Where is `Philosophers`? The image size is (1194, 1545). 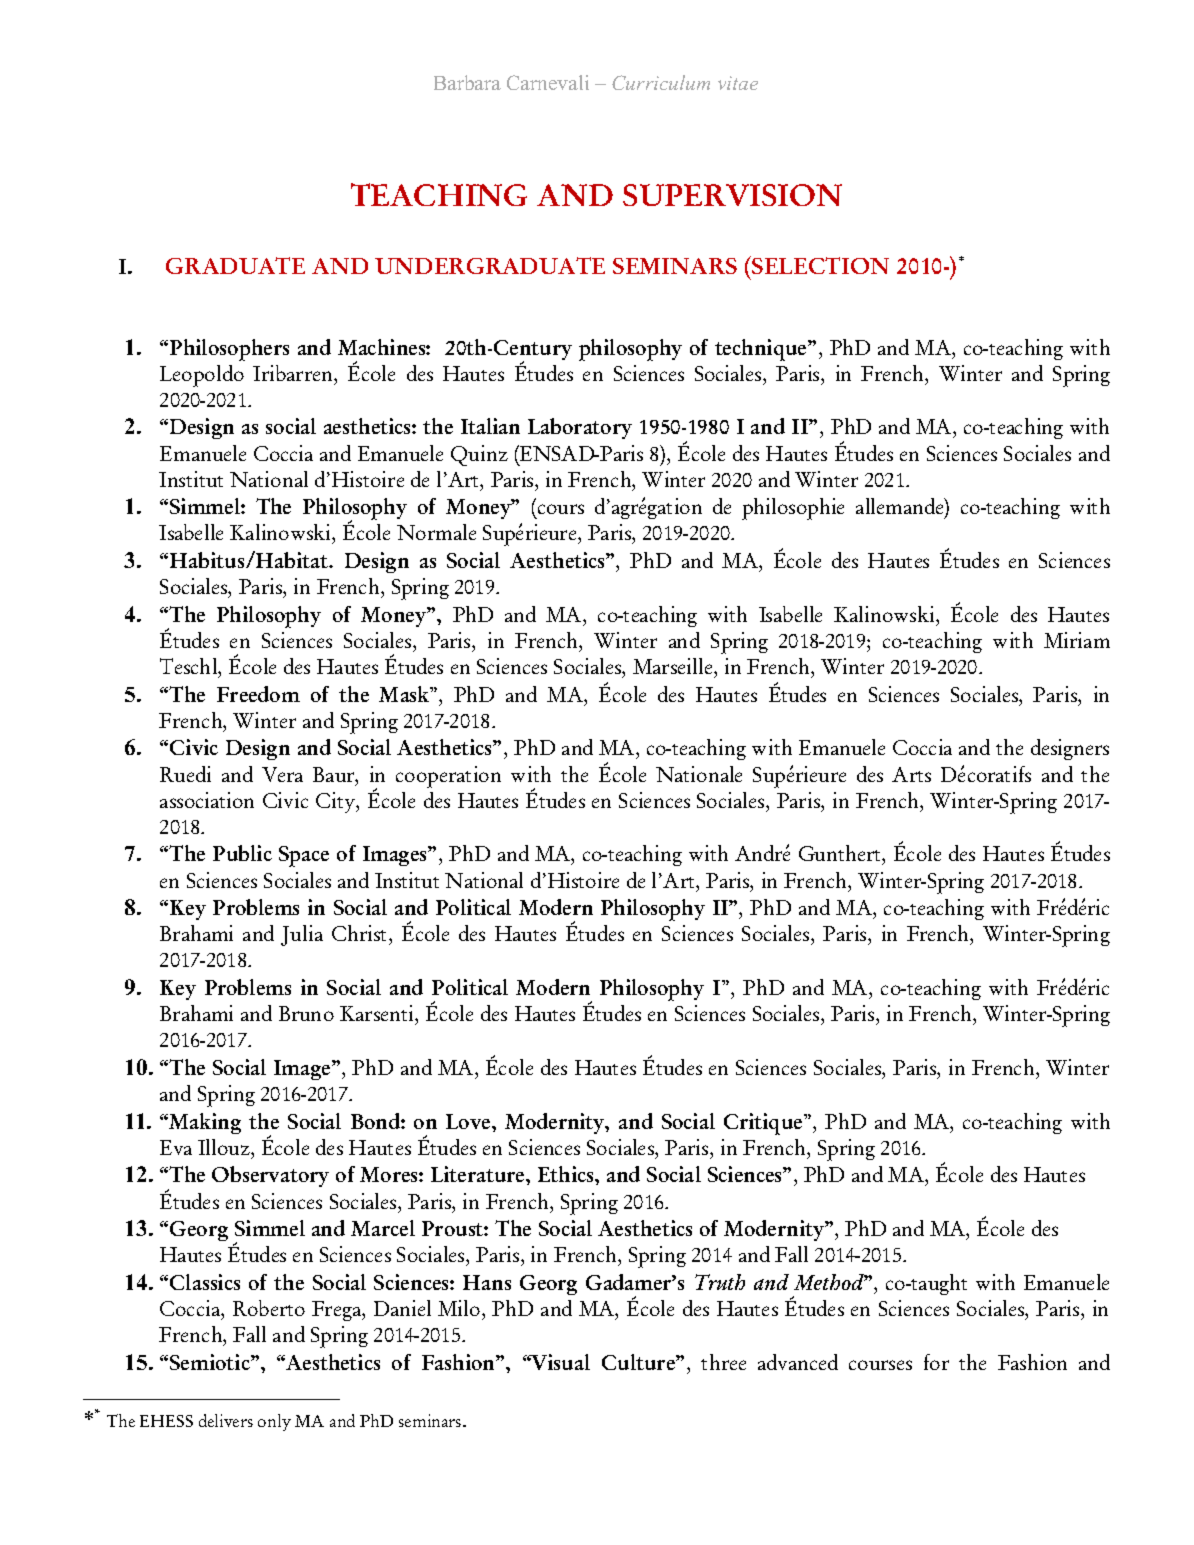 Philosophers is located at coordinates (229, 350).
